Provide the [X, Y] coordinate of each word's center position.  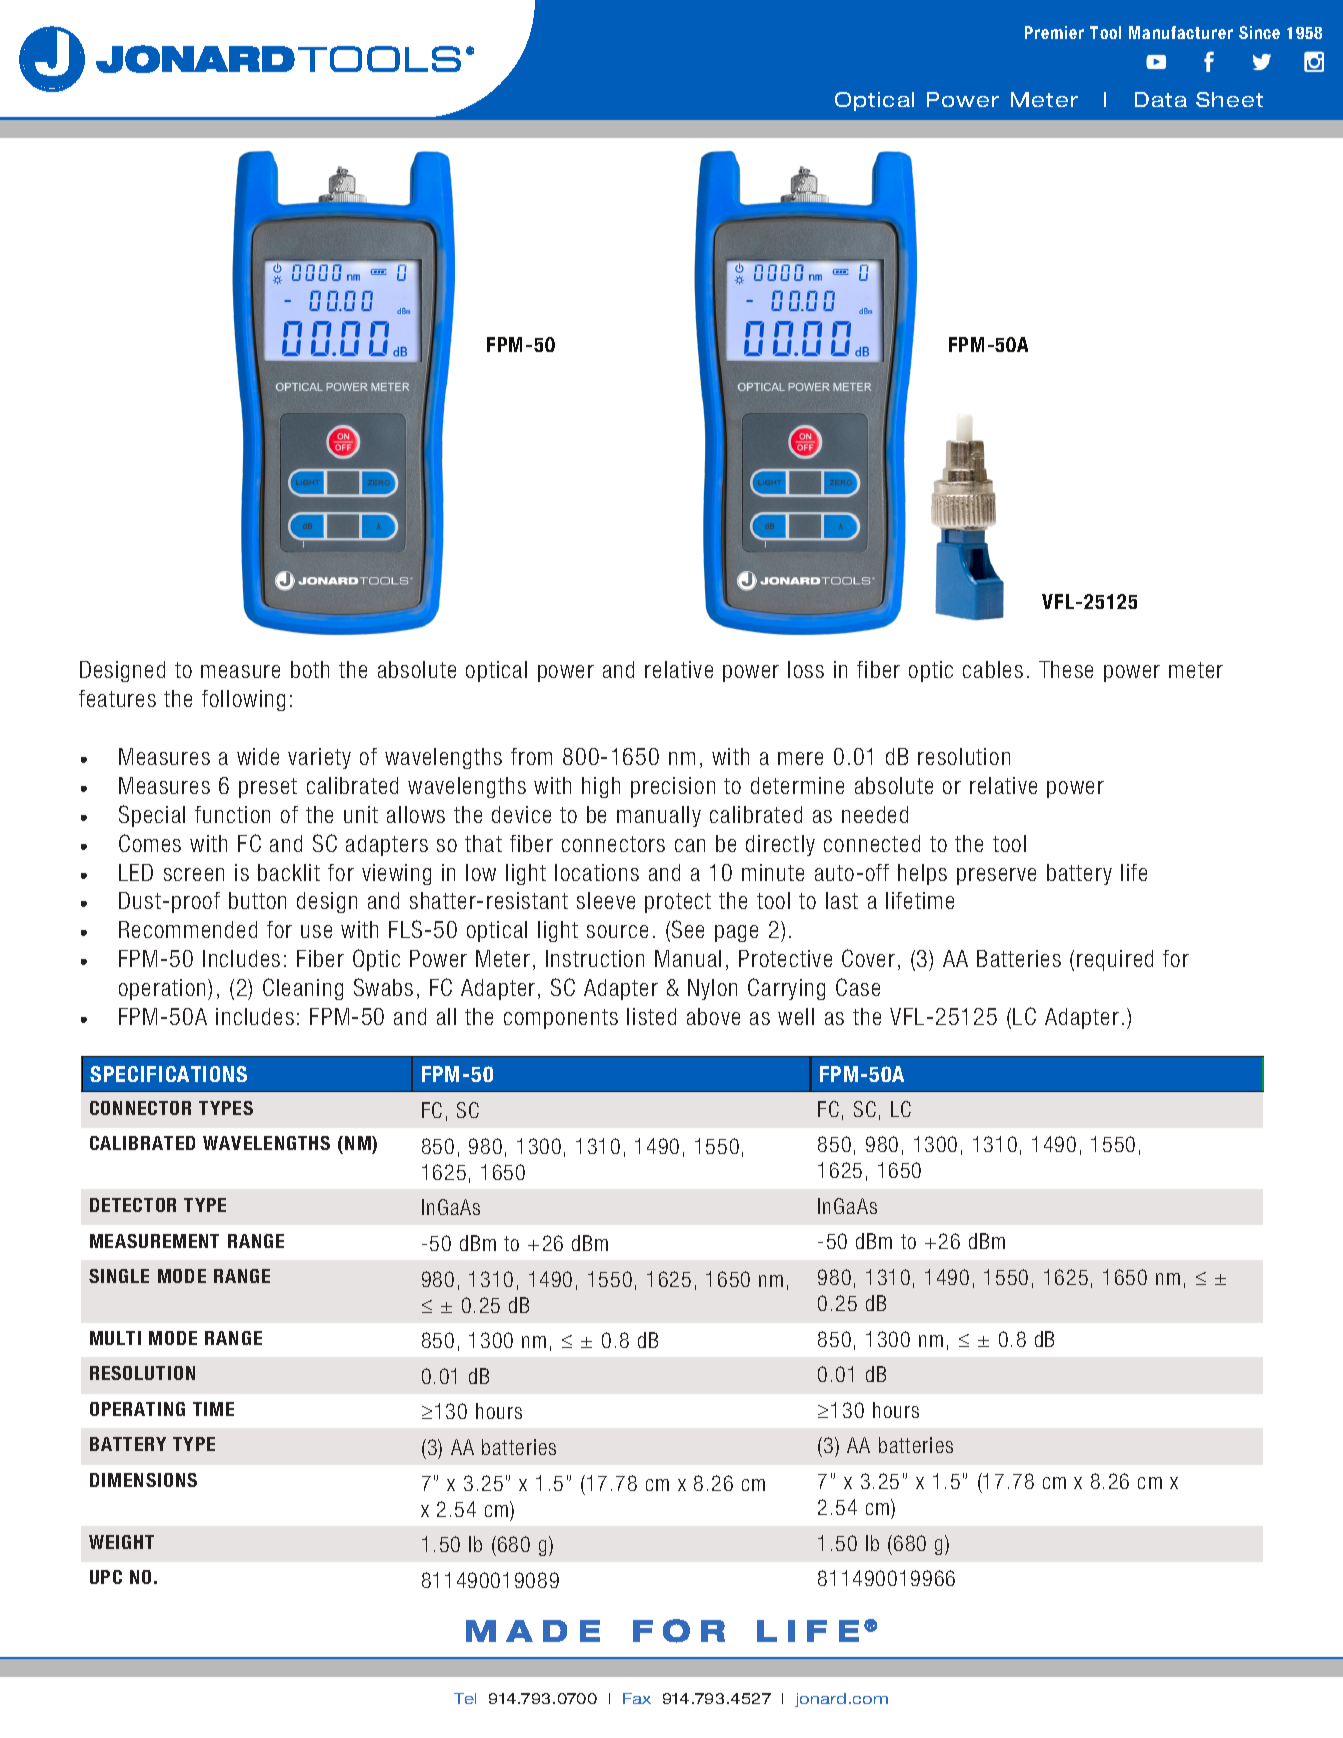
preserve [996, 876]
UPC [106, 1577]
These [1066, 669]
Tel [465, 1698]
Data [1161, 99]
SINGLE [119, 1276]
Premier [1054, 32]
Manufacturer [1181, 32]
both [310, 669]
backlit [289, 872]
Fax [637, 1698]
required [1115, 960]
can [690, 845]
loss [806, 669]
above [713, 1016]
